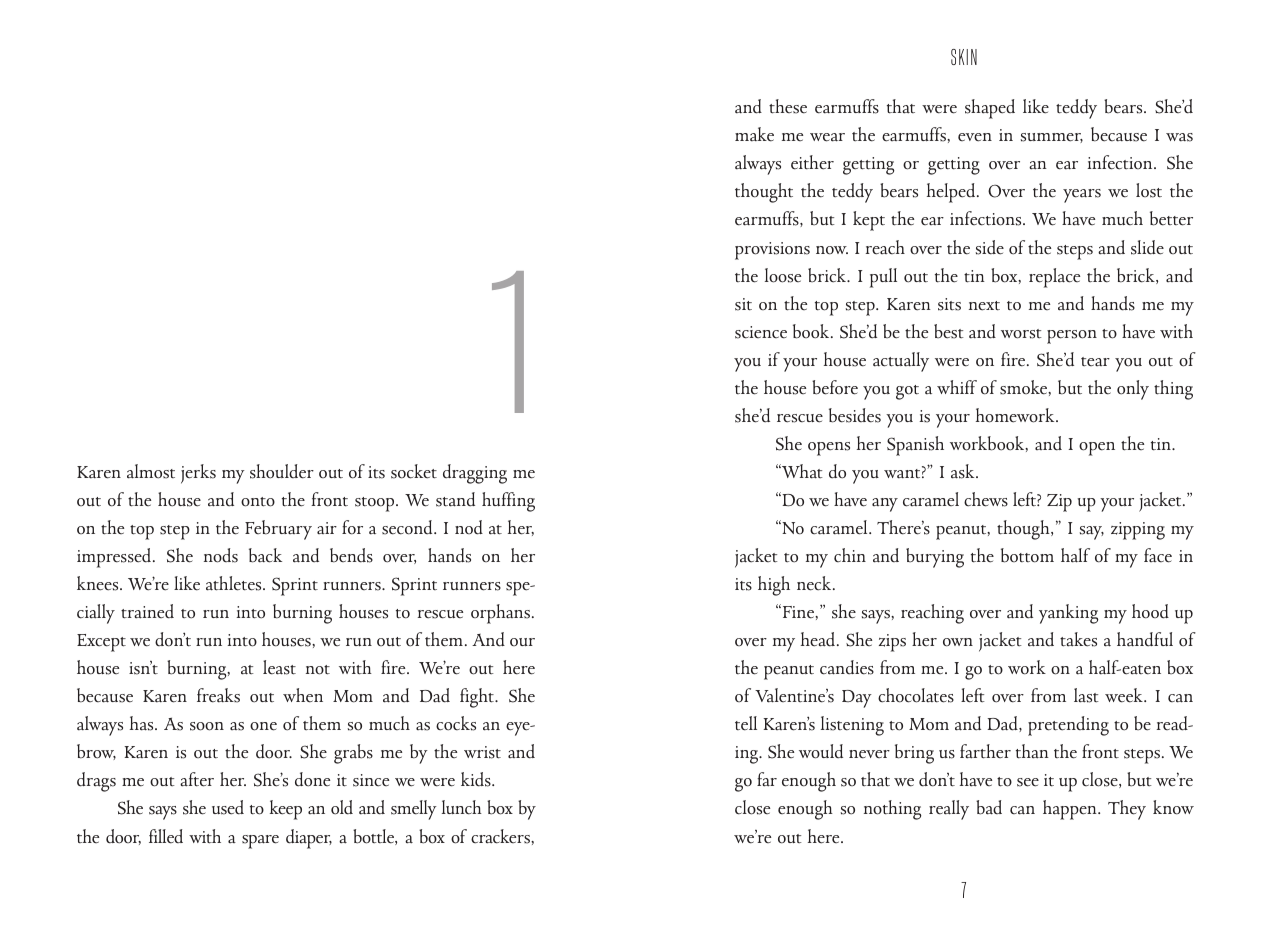 This page has width=1270, height=952. What do you see at coordinates (1021, 334) in the page?
I see `worst` at bounding box center [1021, 334].
